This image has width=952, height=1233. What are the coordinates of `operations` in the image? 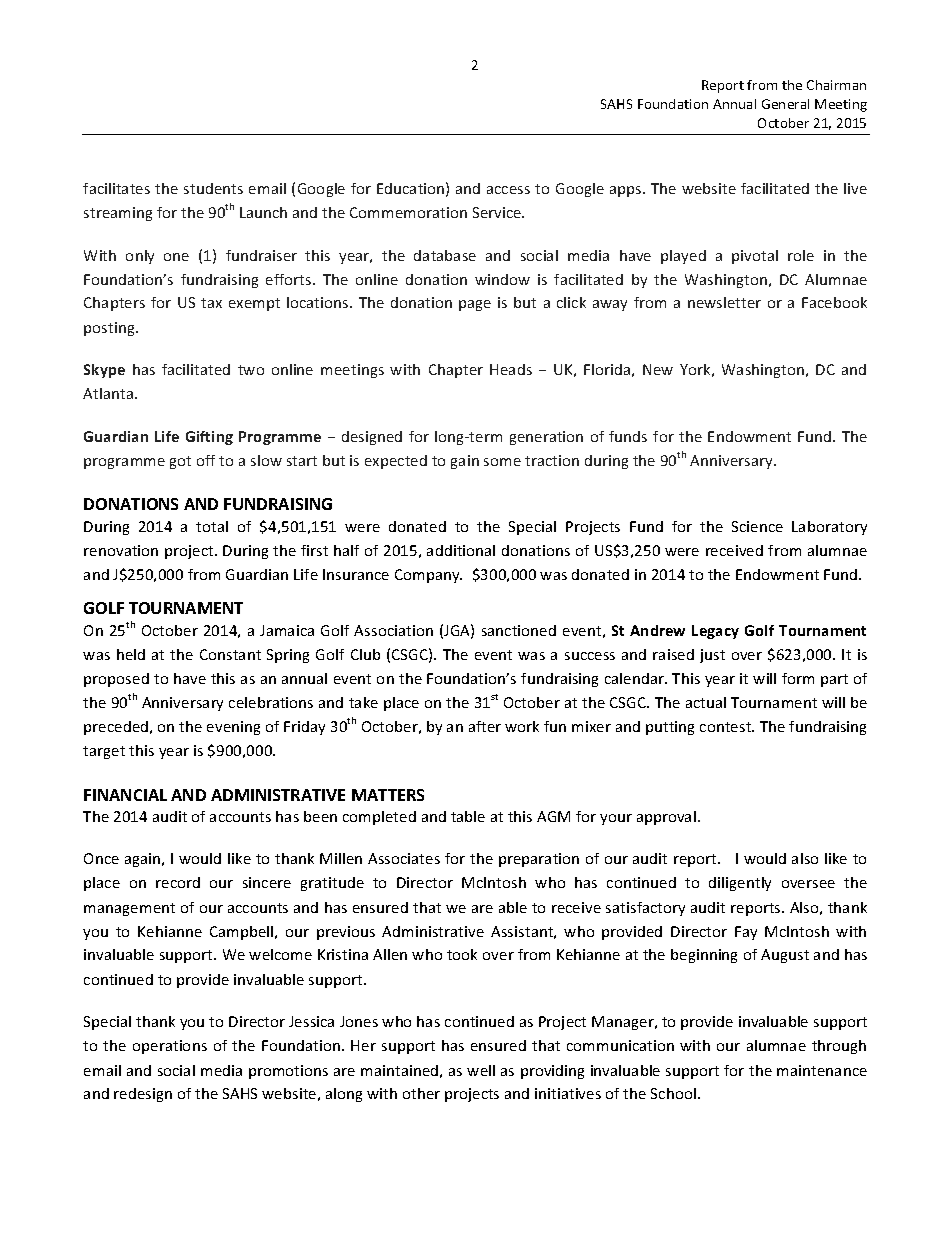 It's located at (170, 1047).
